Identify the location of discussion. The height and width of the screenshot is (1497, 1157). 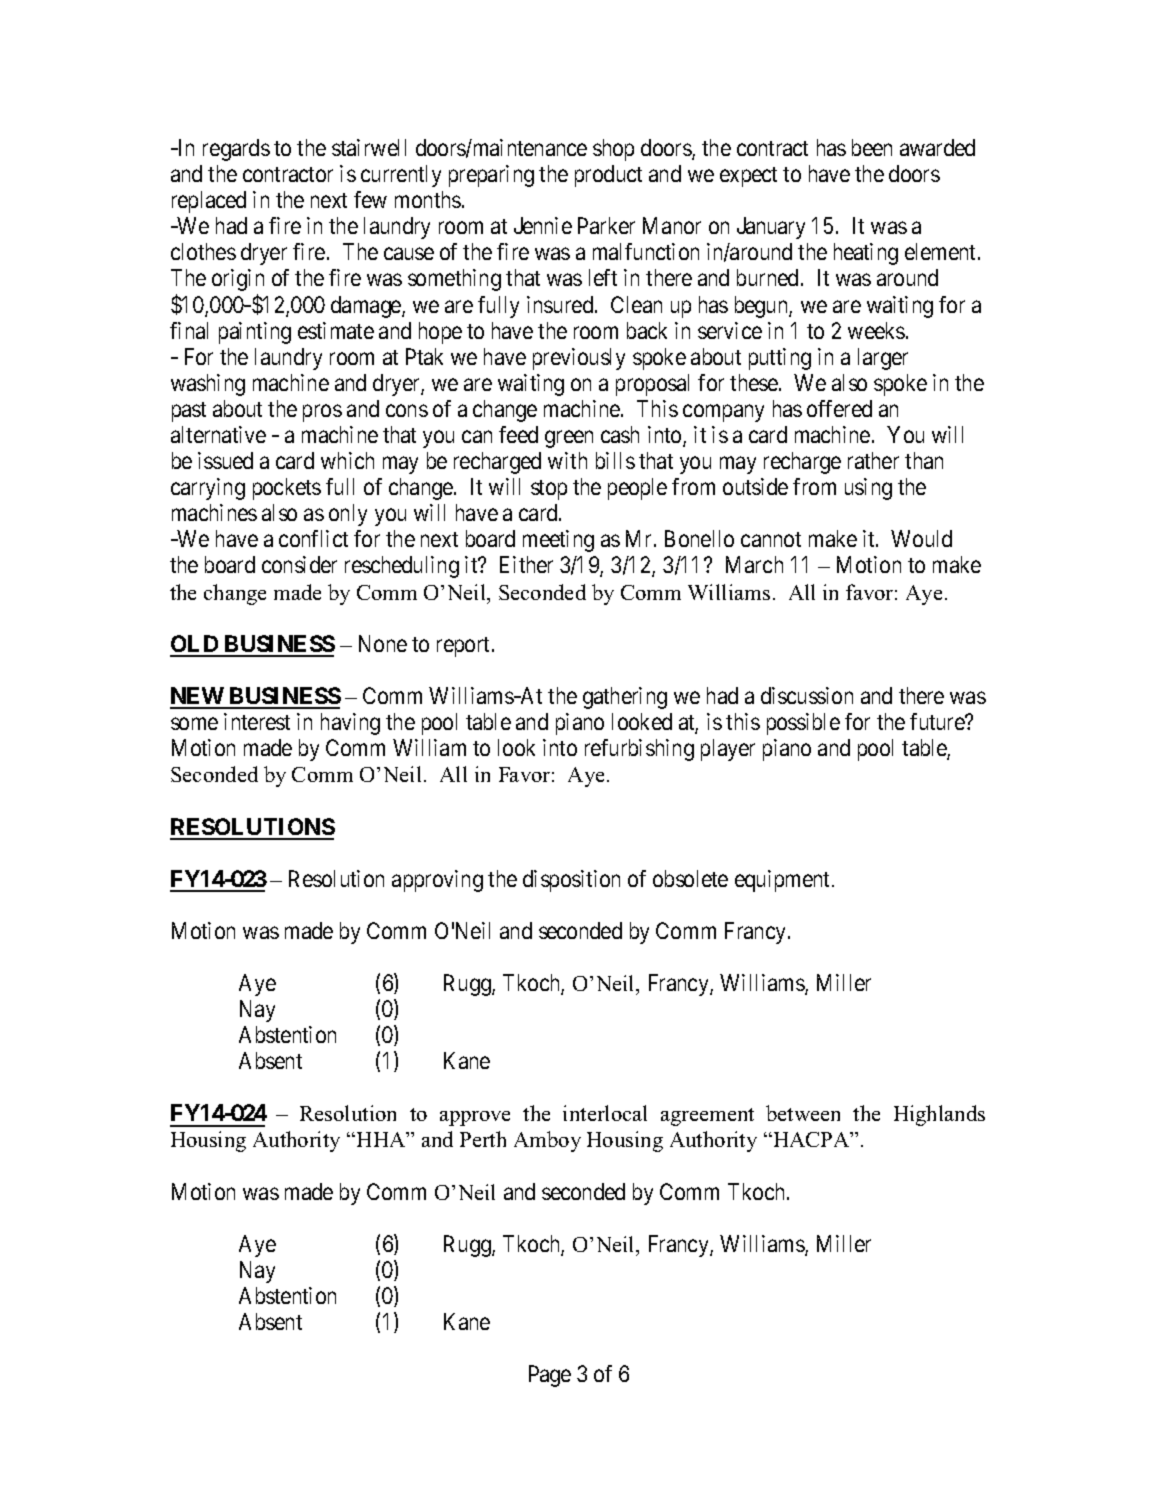
(807, 695).
